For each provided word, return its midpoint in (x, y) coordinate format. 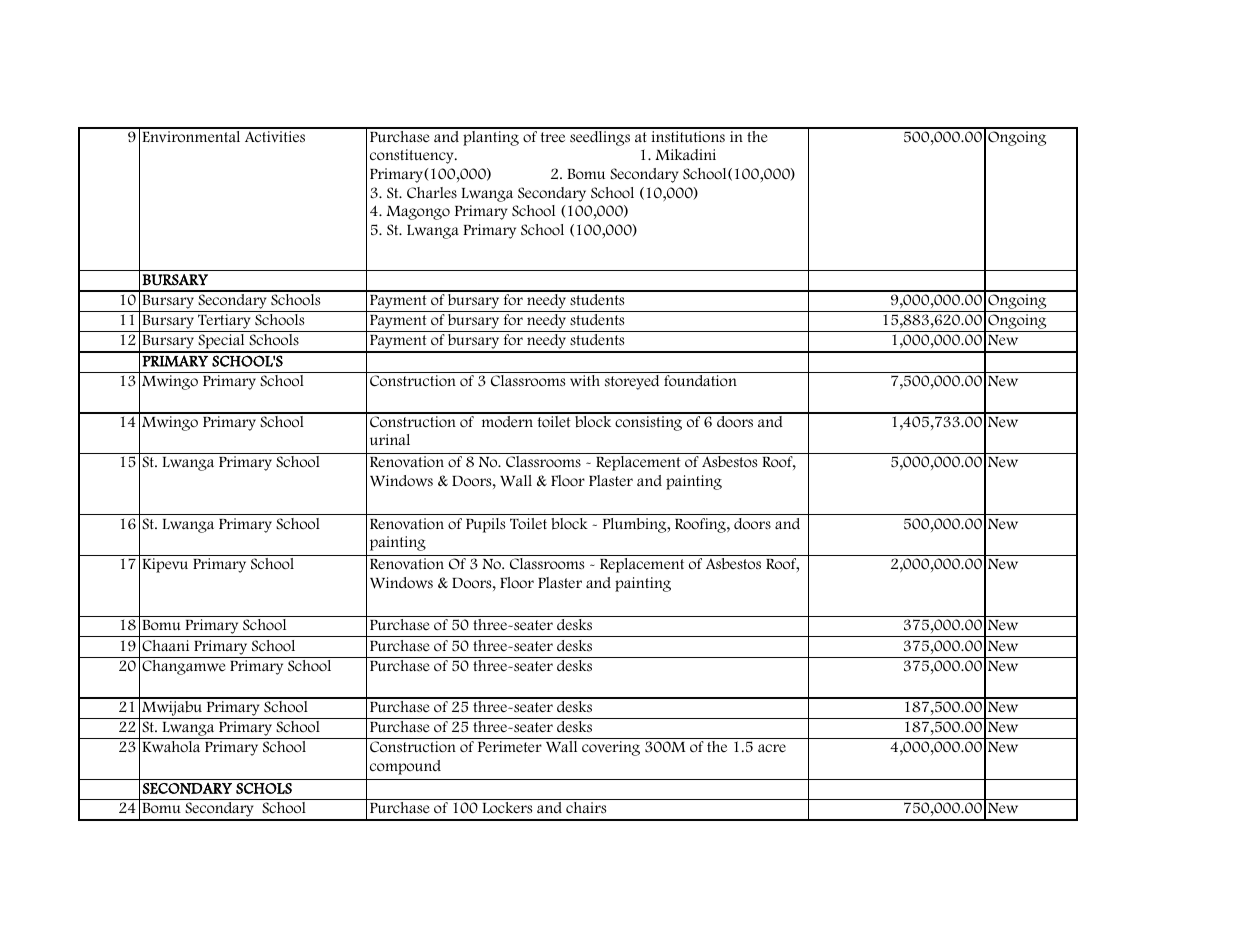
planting (491, 137)
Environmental (191, 135)
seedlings (600, 137)
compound (405, 767)
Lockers (507, 808)
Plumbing (636, 525)
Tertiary (224, 323)
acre (772, 748)
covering (611, 748)
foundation (700, 381)
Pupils (485, 525)
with (585, 381)
